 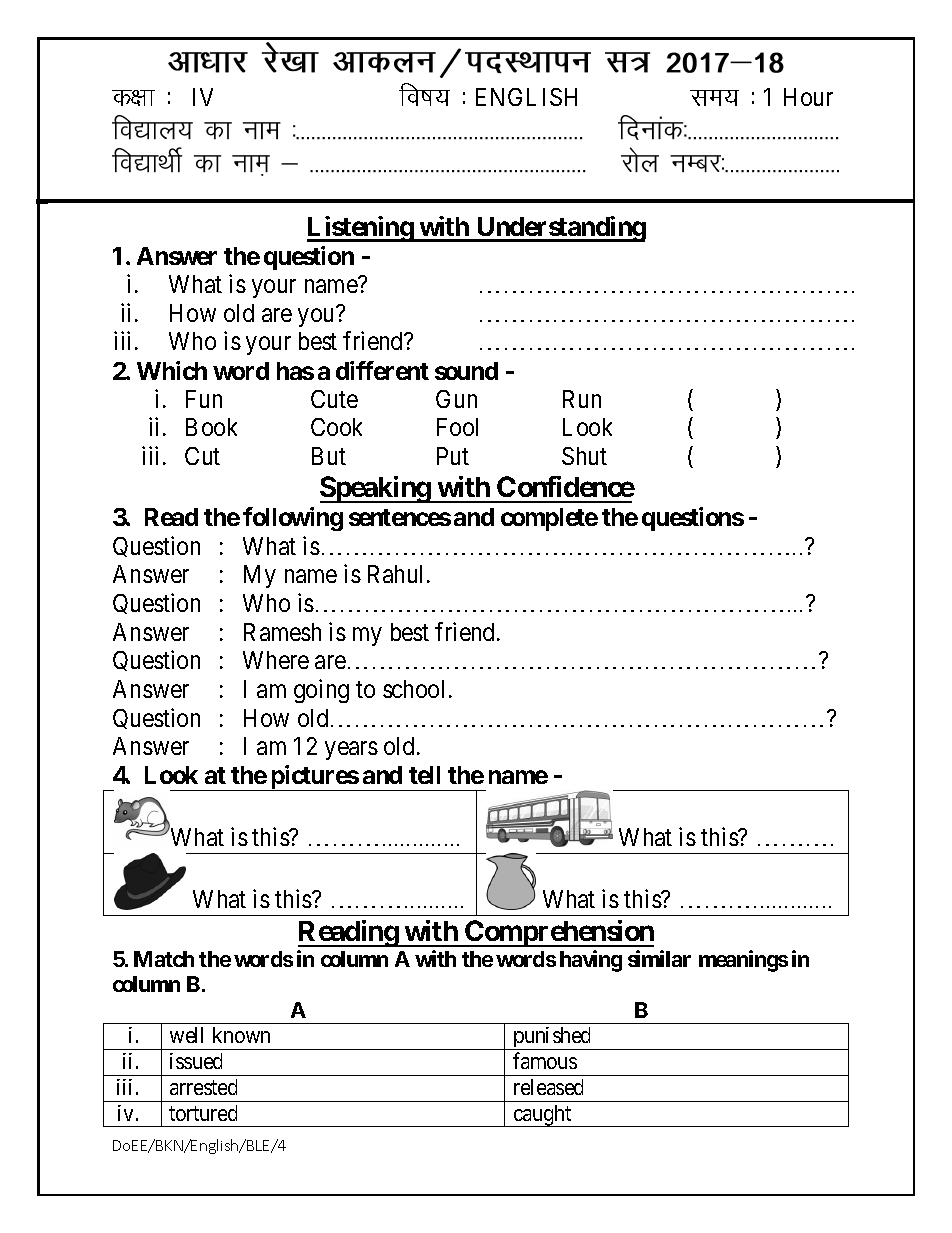 What do you see at coordinates (659, 958) in the image?
I see `similar` at bounding box center [659, 958].
